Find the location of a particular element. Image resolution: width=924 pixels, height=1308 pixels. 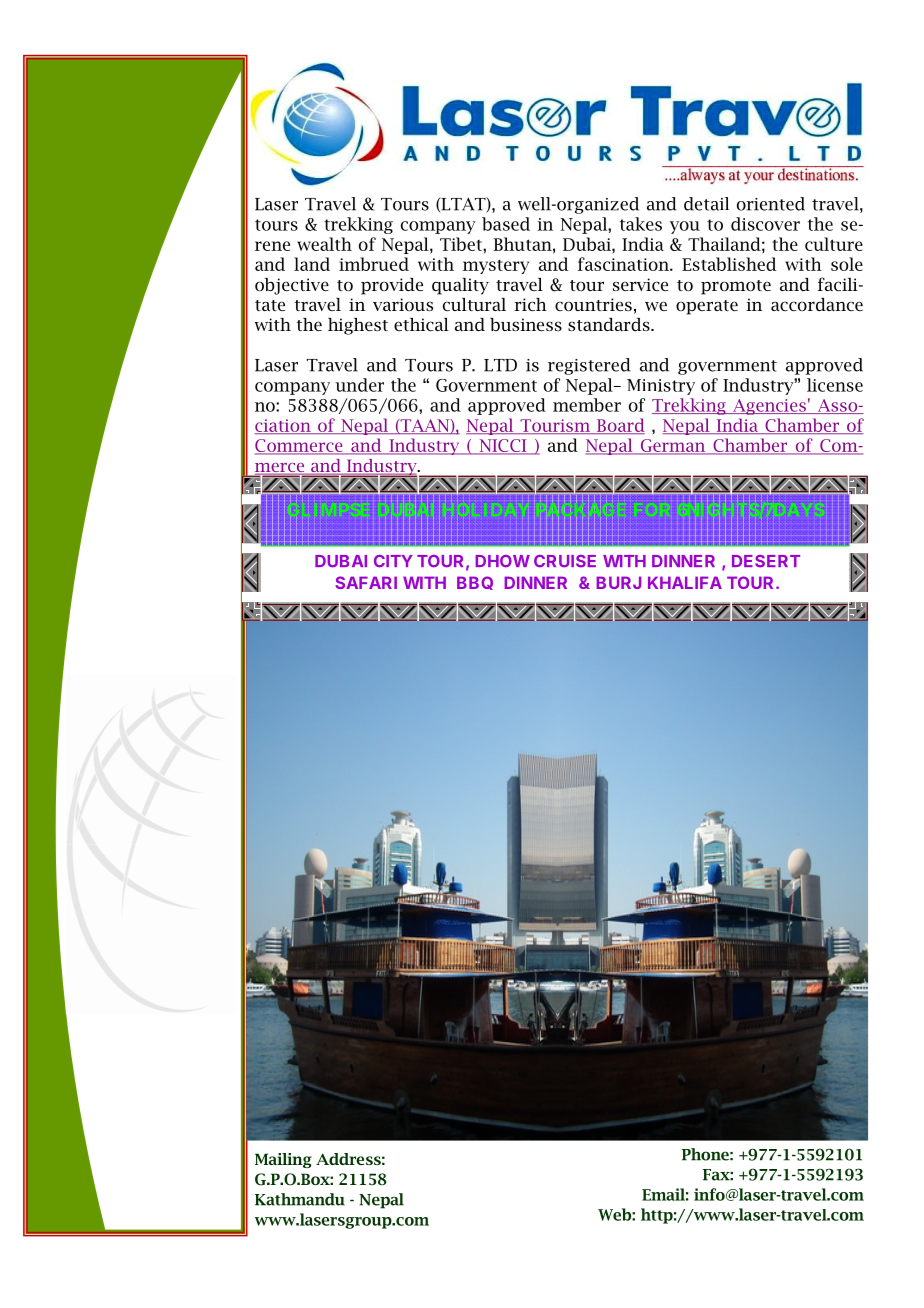

Mailing is located at coordinates (283, 1160).
